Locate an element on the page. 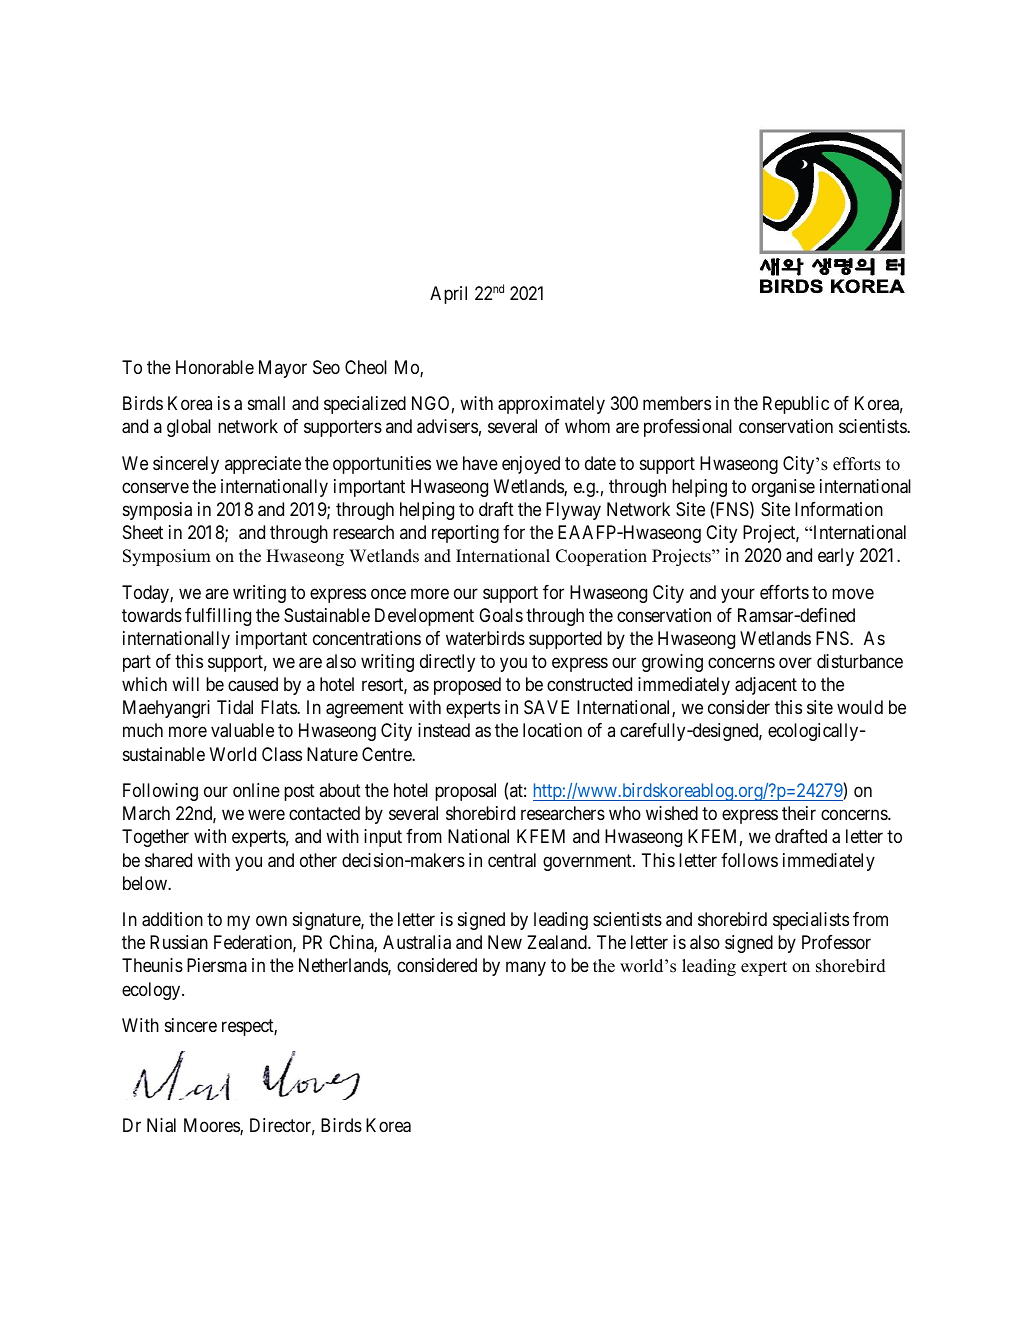  own is located at coordinates (271, 921).
